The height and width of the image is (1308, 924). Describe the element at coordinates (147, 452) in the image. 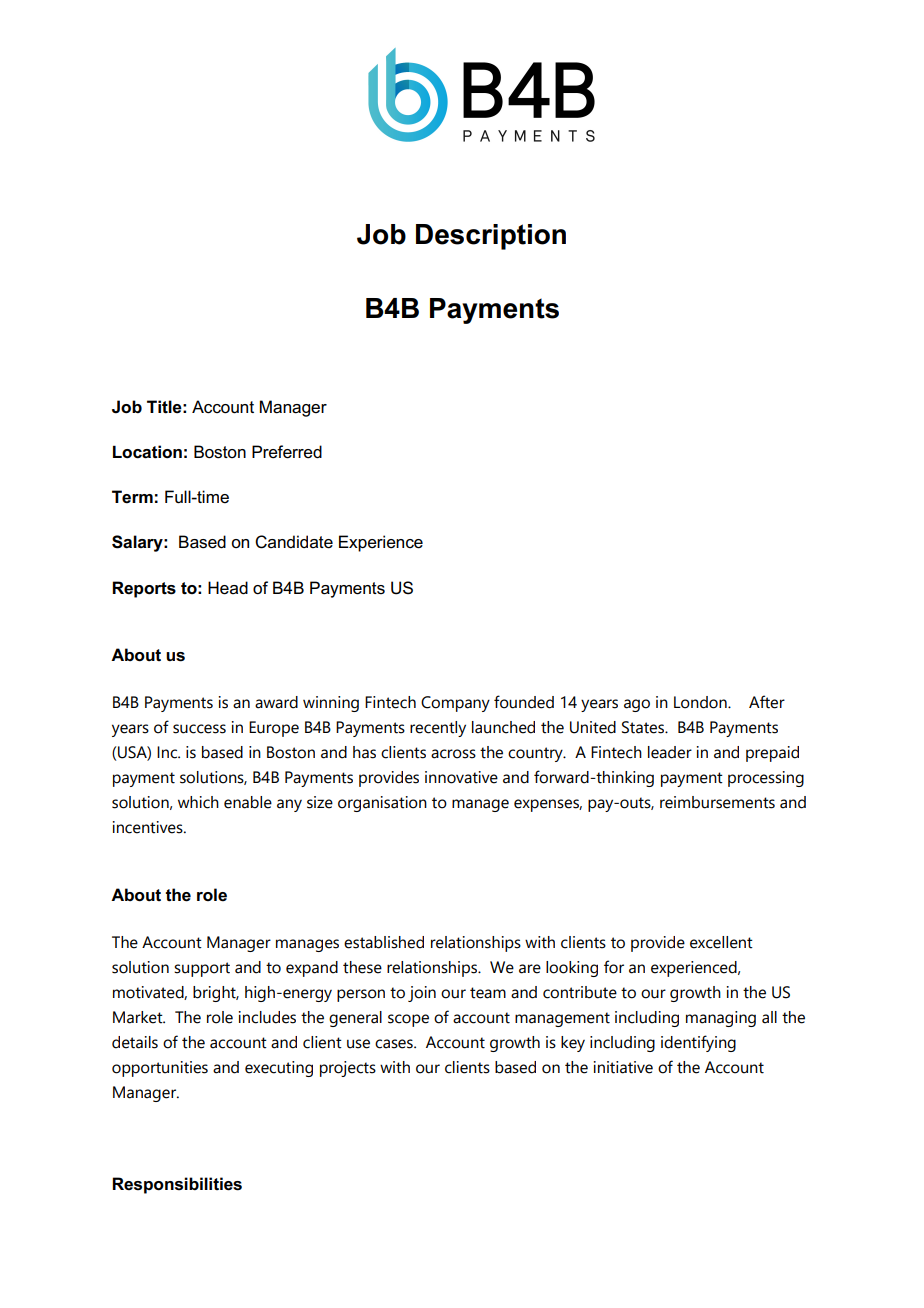

I see `Location` at that location.
